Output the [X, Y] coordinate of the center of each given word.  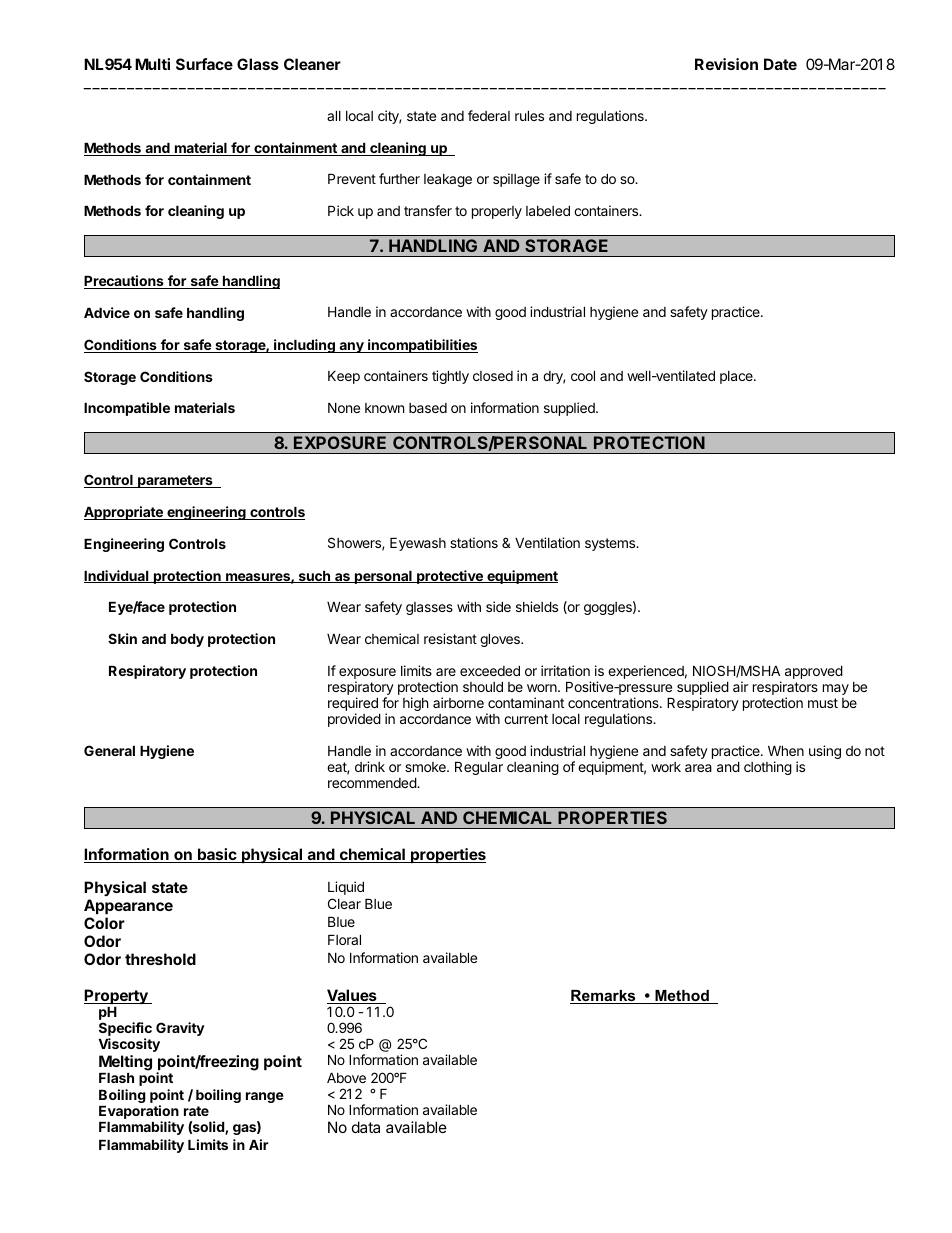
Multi [152, 64]
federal [489, 115]
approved [814, 672]
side [498, 606]
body [187, 640]
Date [780, 64]
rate [196, 1111]
